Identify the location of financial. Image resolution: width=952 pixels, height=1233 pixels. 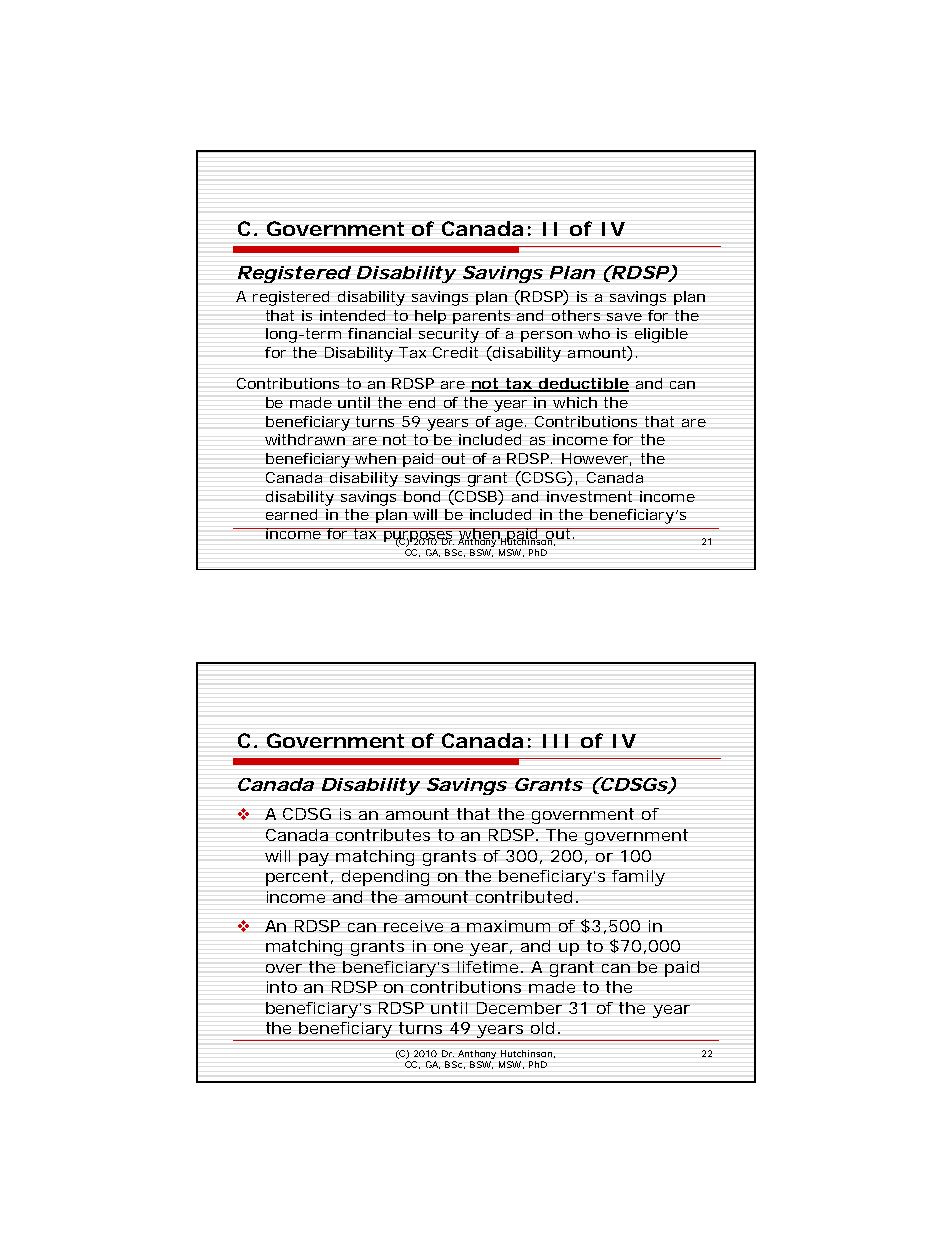
(379, 333).
